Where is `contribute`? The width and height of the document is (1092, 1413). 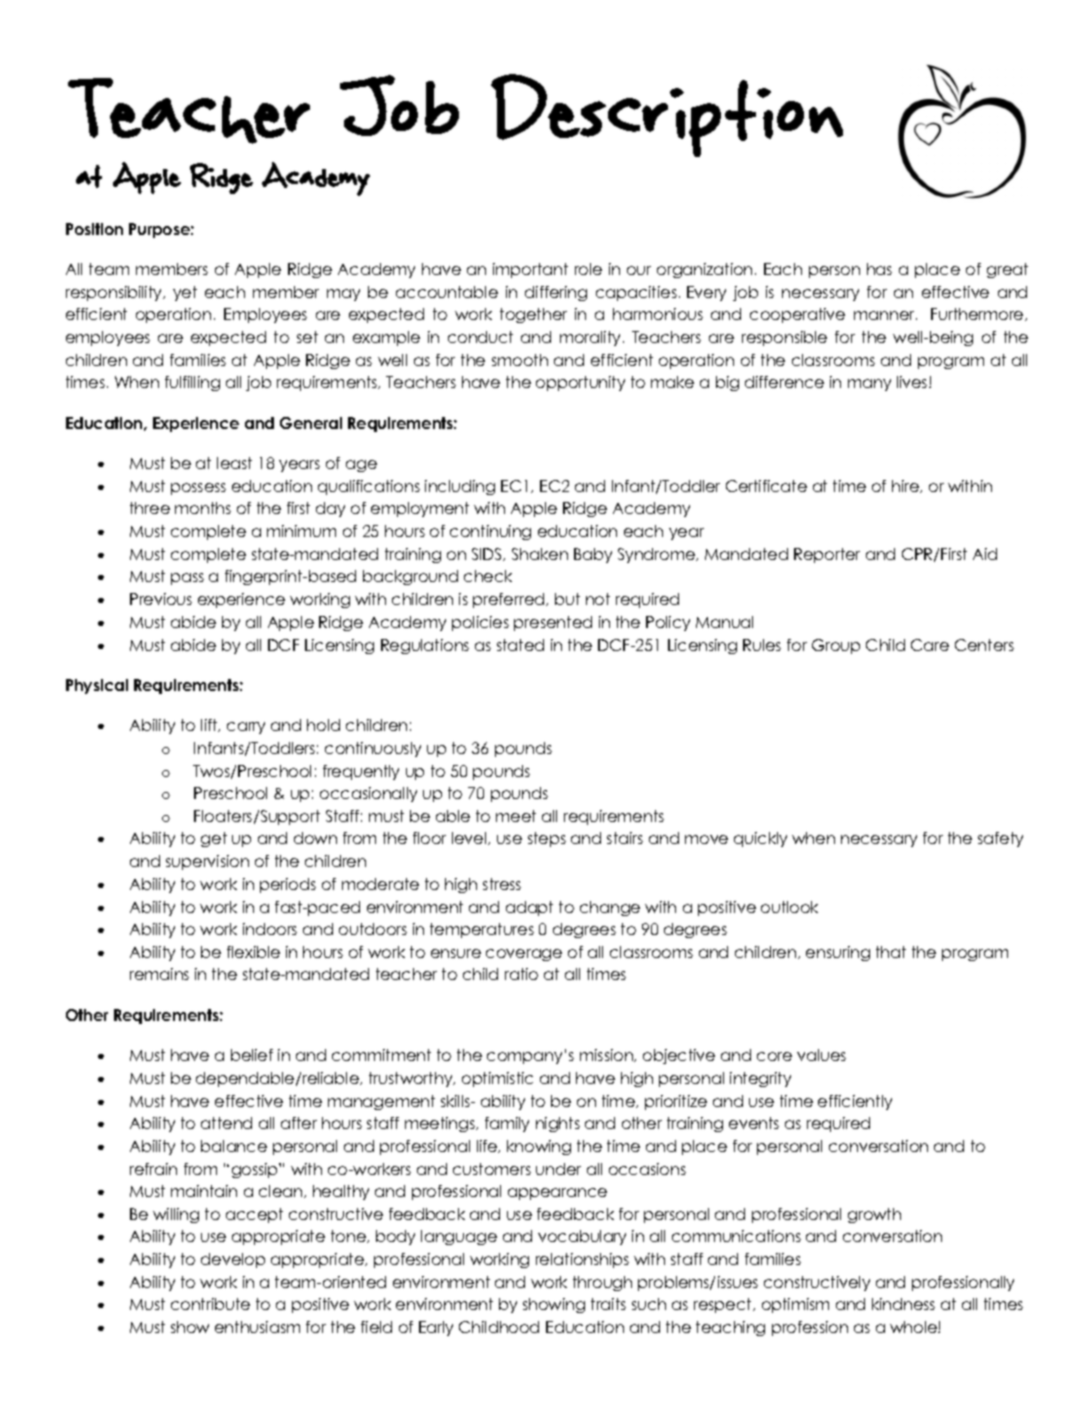 contribute is located at coordinates (210, 1304).
